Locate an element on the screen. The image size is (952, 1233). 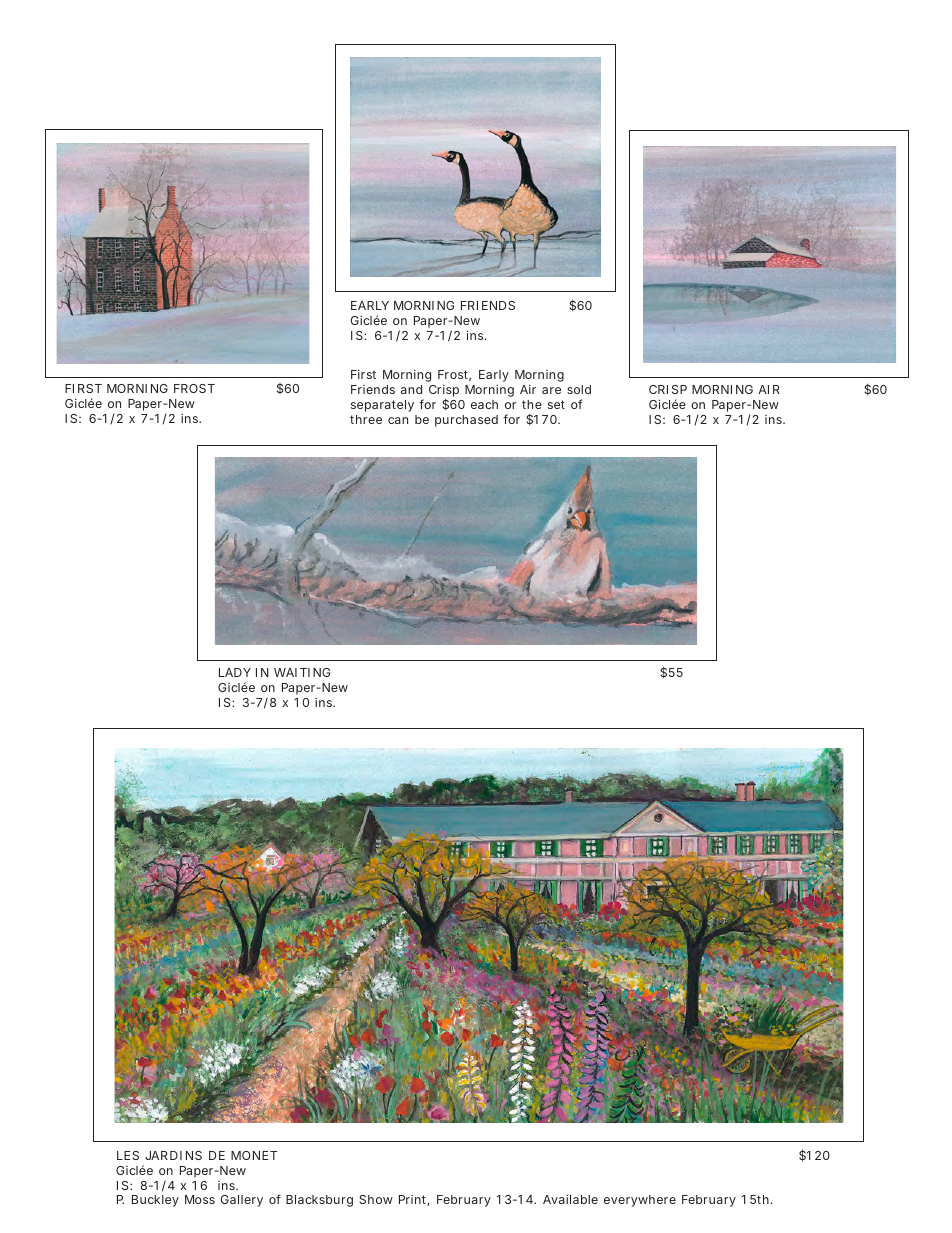
Show is located at coordinates (376, 1199).
